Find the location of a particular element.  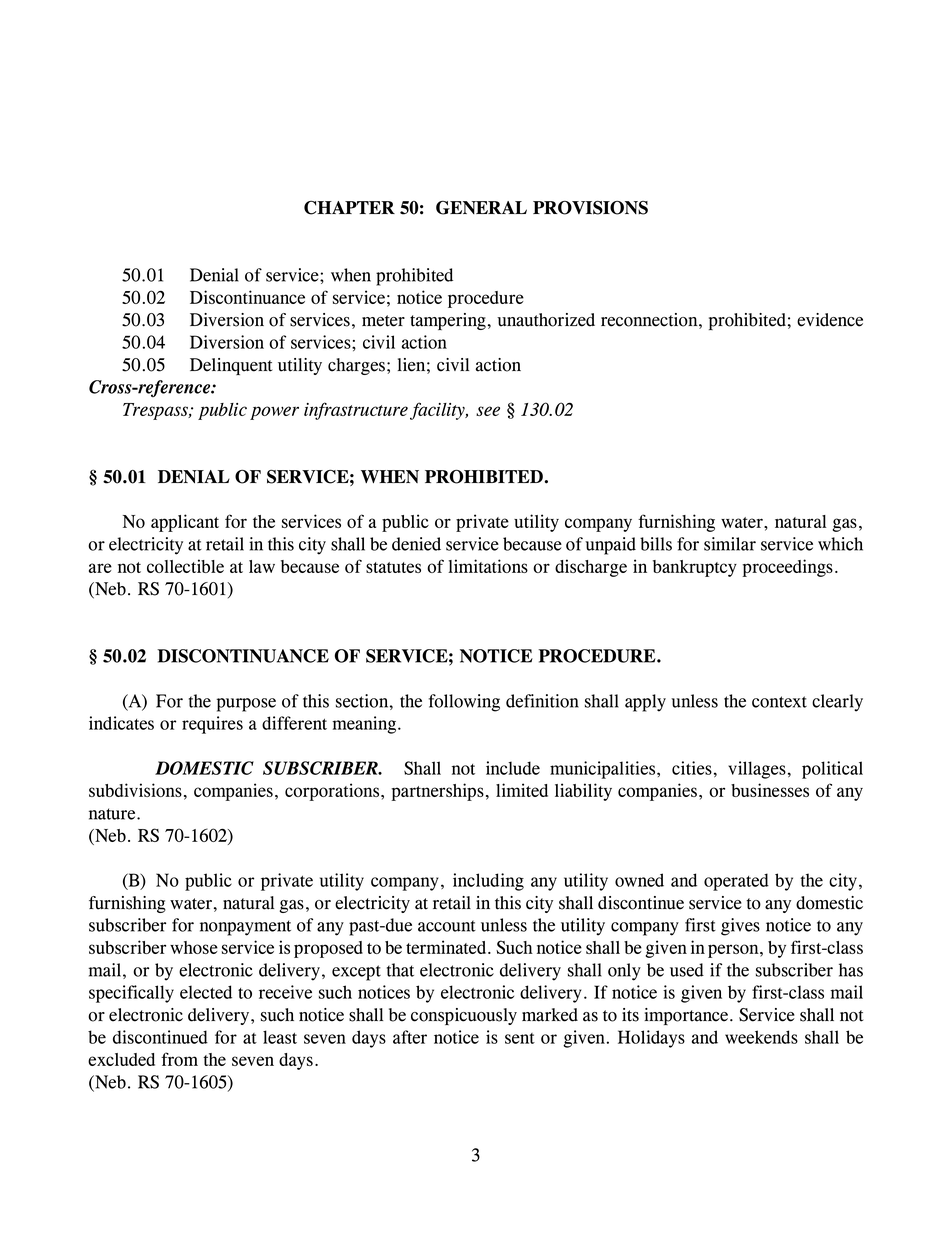

from is located at coordinates (179, 1059).
